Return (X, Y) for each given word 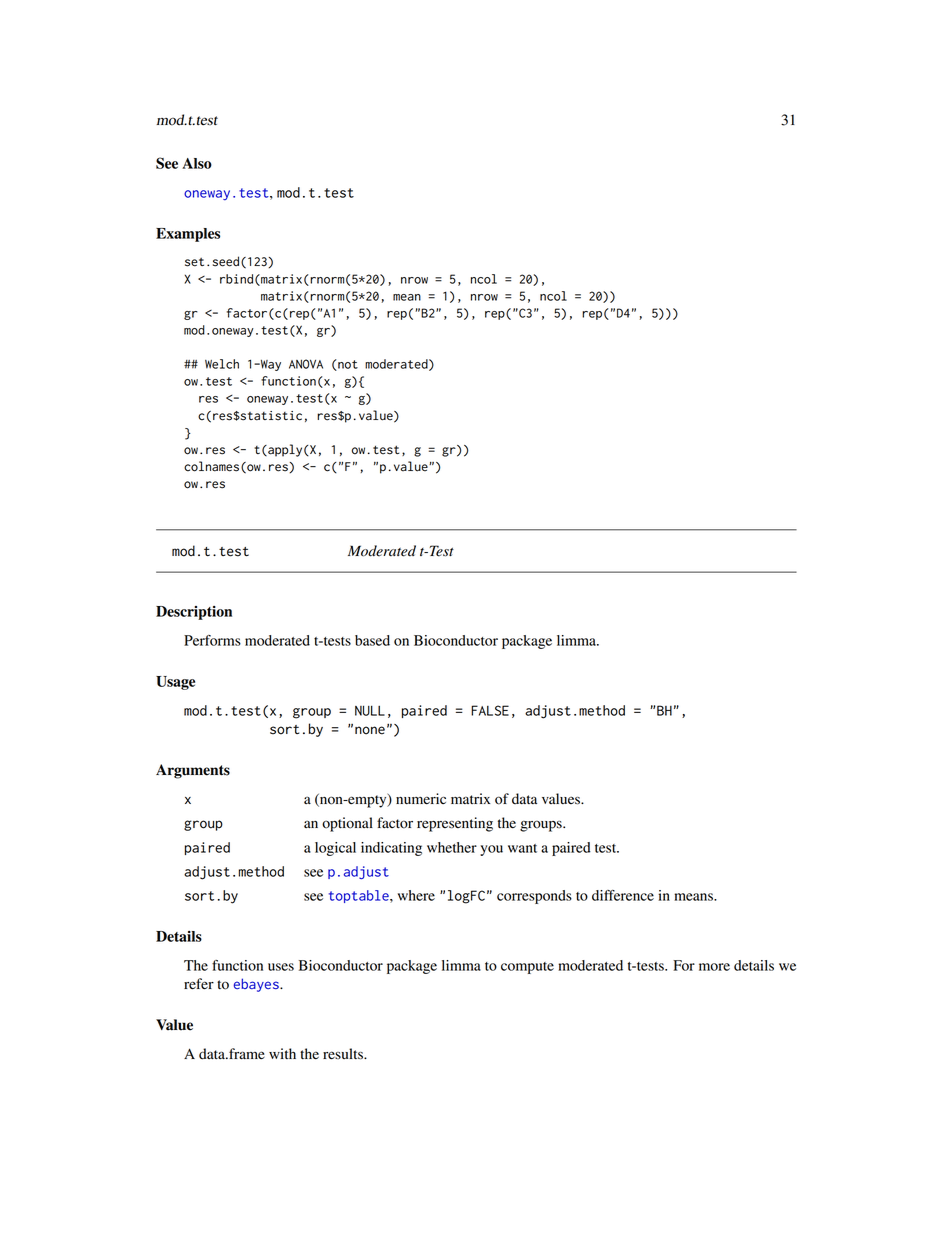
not (347, 365)
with (282, 1053)
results (344, 1054)
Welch (222, 364)
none (370, 730)
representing (455, 824)
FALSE (490, 710)
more (714, 967)
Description (194, 613)
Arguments (193, 771)
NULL (370, 710)
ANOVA (306, 364)
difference (623, 895)
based (372, 640)
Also (197, 163)
